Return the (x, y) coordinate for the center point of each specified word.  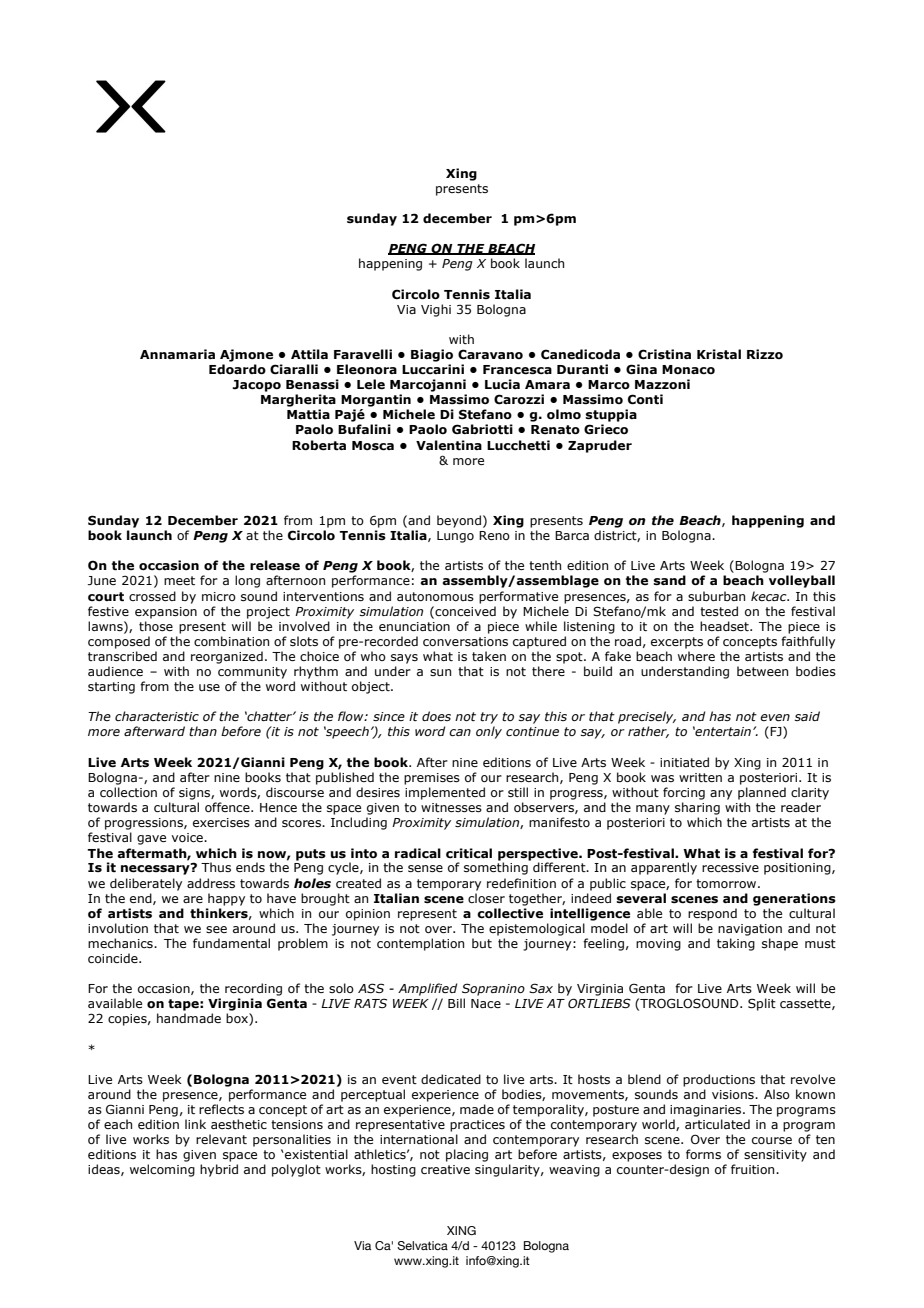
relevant (221, 1139)
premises (432, 779)
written (700, 777)
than (203, 731)
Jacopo (256, 386)
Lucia (502, 384)
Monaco (688, 369)
